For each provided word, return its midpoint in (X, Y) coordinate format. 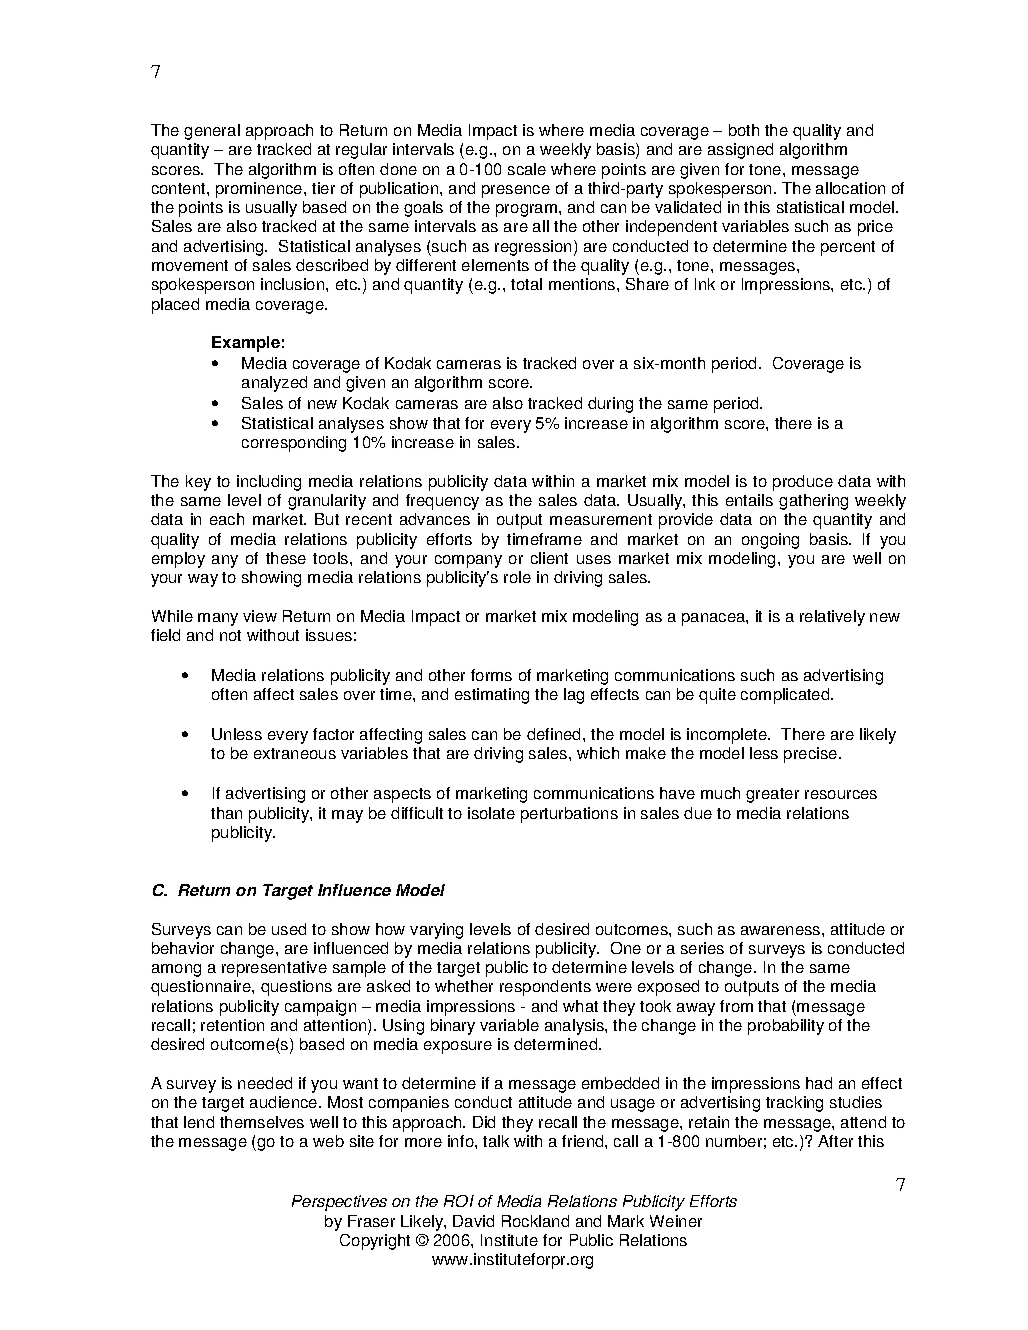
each (227, 519)
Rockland (535, 1221)
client (549, 558)
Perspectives (339, 1203)
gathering (813, 502)
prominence (260, 190)
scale (527, 169)
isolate (491, 813)
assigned (740, 151)
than (226, 813)
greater (772, 795)
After (835, 1141)
